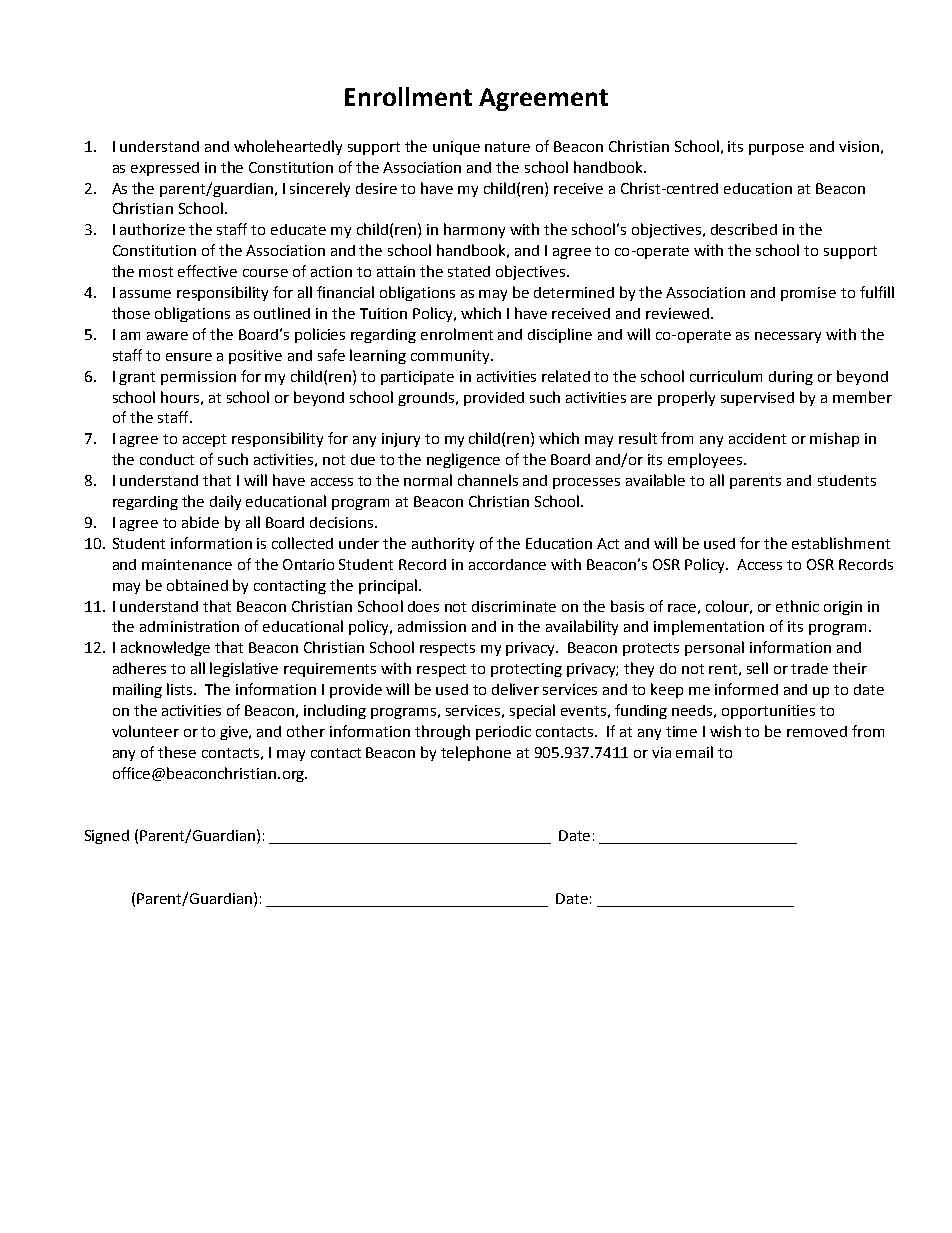 This image has height=1233, width=952. I want to click on nature, so click(507, 147).
